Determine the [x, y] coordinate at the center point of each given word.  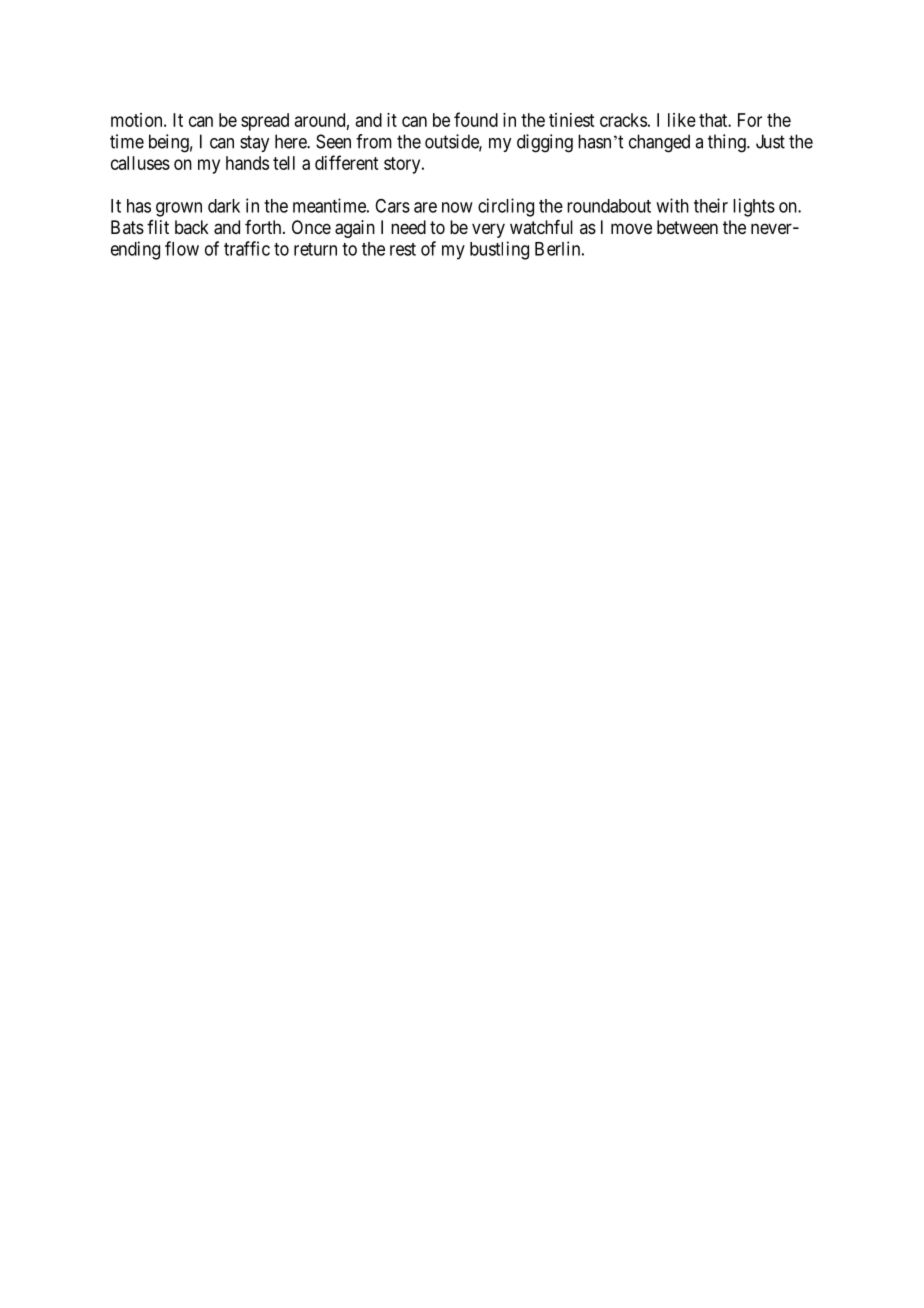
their [711, 205]
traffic [247, 248]
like [682, 120]
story [403, 165]
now [457, 207]
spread [265, 122]
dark [224, 206]
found [476, 119]
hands [247, 163]
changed [659, 143]
